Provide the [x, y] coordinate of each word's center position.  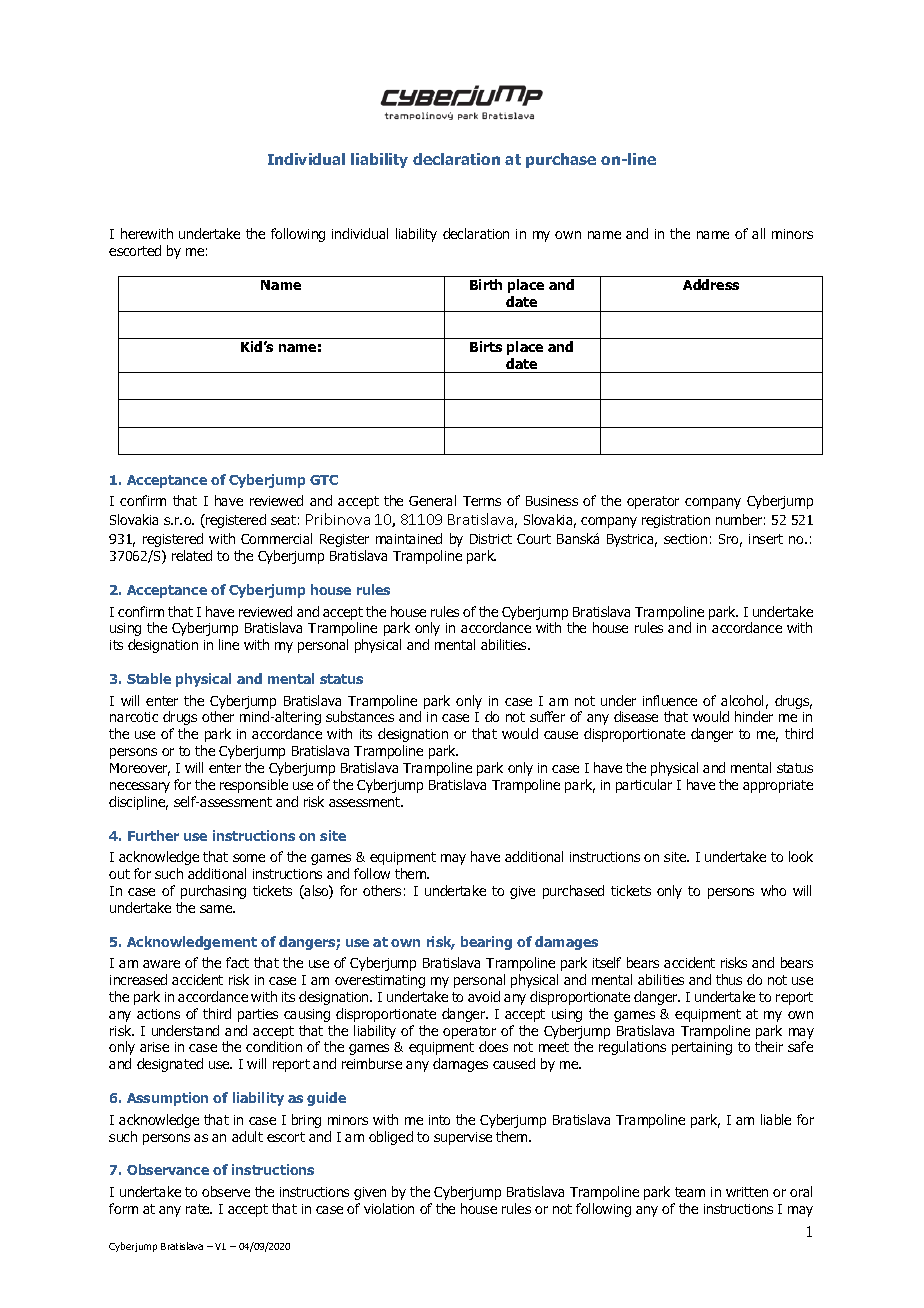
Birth [486, 284]
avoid [484, 996]
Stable [149, 678]
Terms [482, 501]
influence [670, 700]
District [491, 539]
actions [158, 1014]
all [758, 233]
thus [729, 979]
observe [226, 1191]
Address [711, 284]
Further [153, 835]
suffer [547, 716]
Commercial [276, 538]
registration [676, 521]
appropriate [778, 786]
